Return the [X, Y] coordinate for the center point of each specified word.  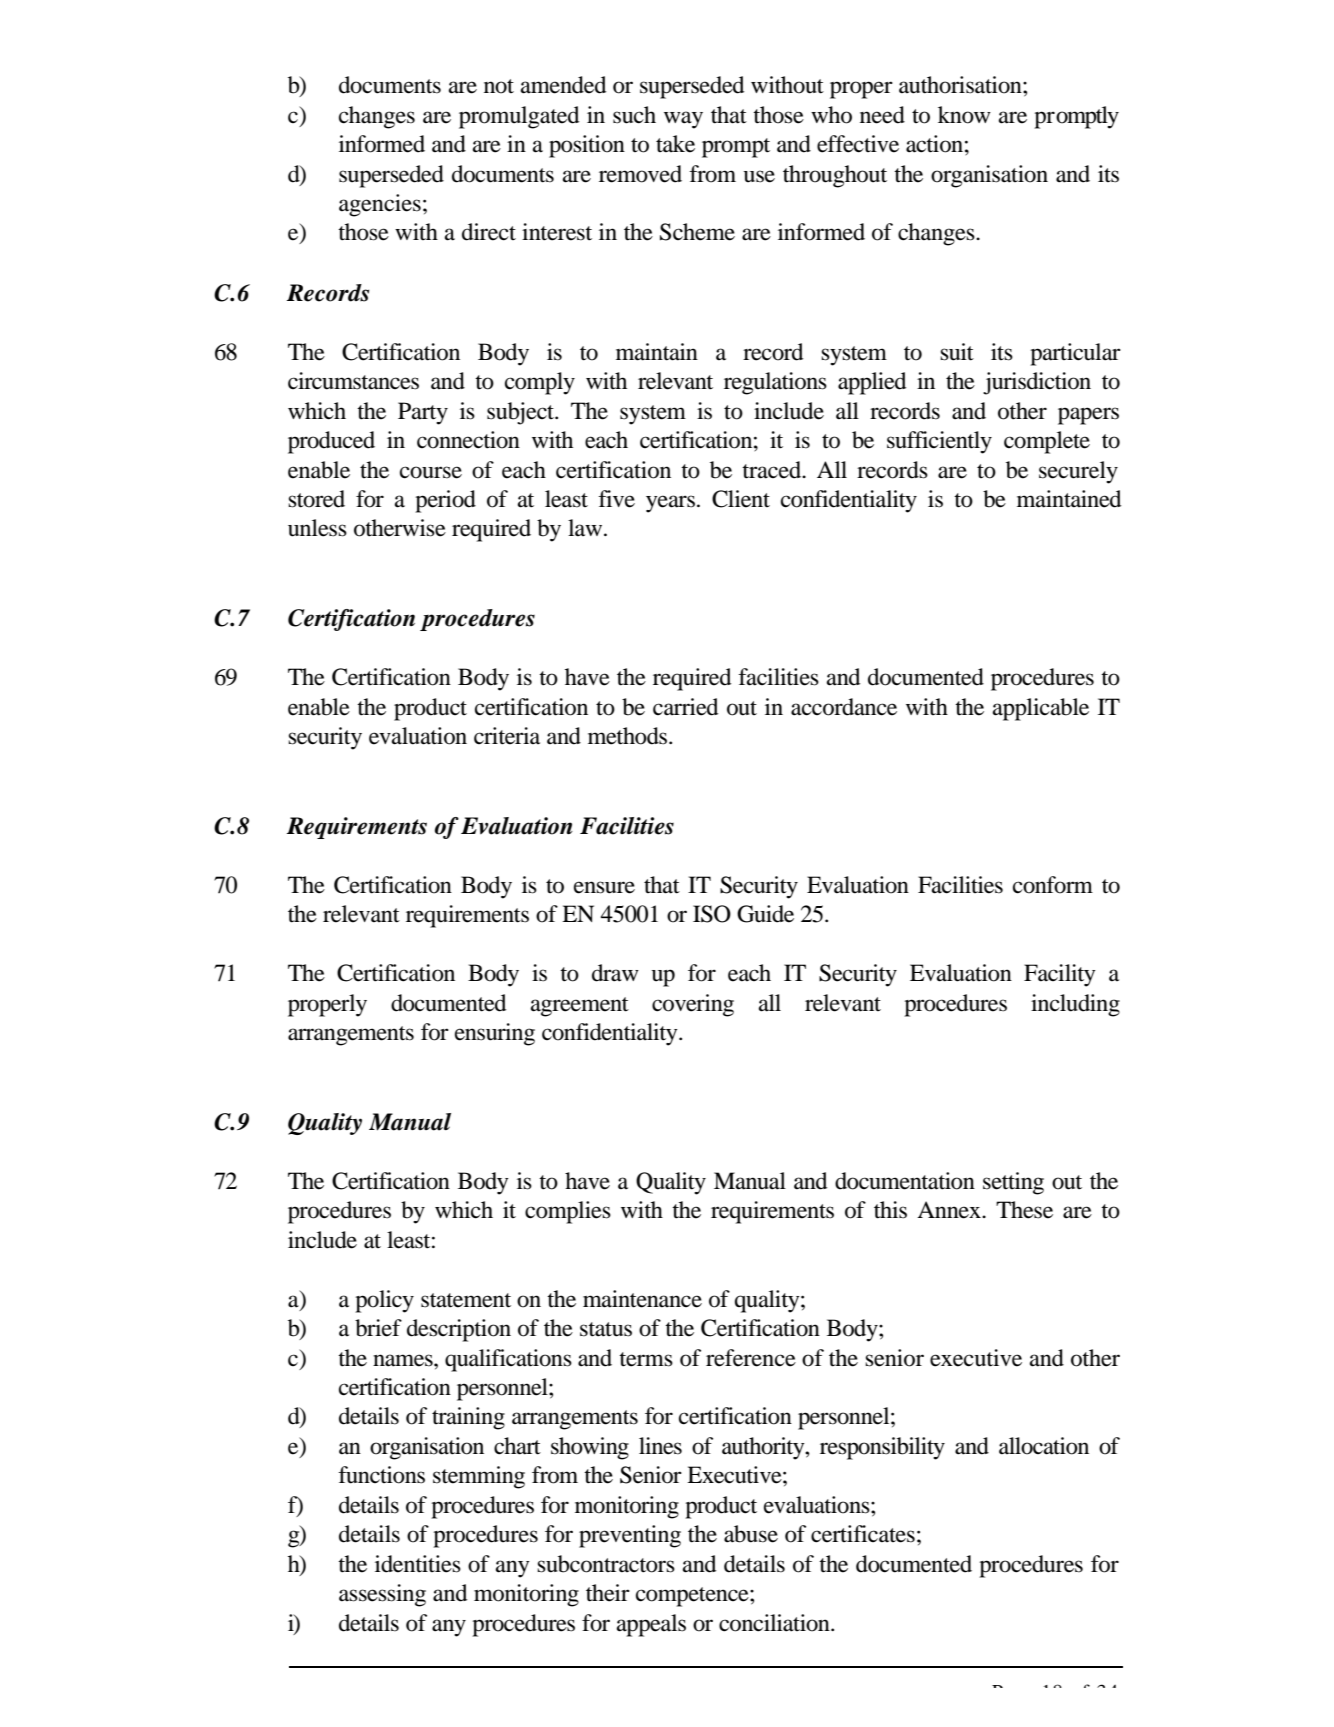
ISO [712, 914]
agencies [380, 205]
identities [418, 1564]
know [964, 115]
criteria [507, 736]
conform [1053, 885]
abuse [751, 1534]
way [683, 120]
